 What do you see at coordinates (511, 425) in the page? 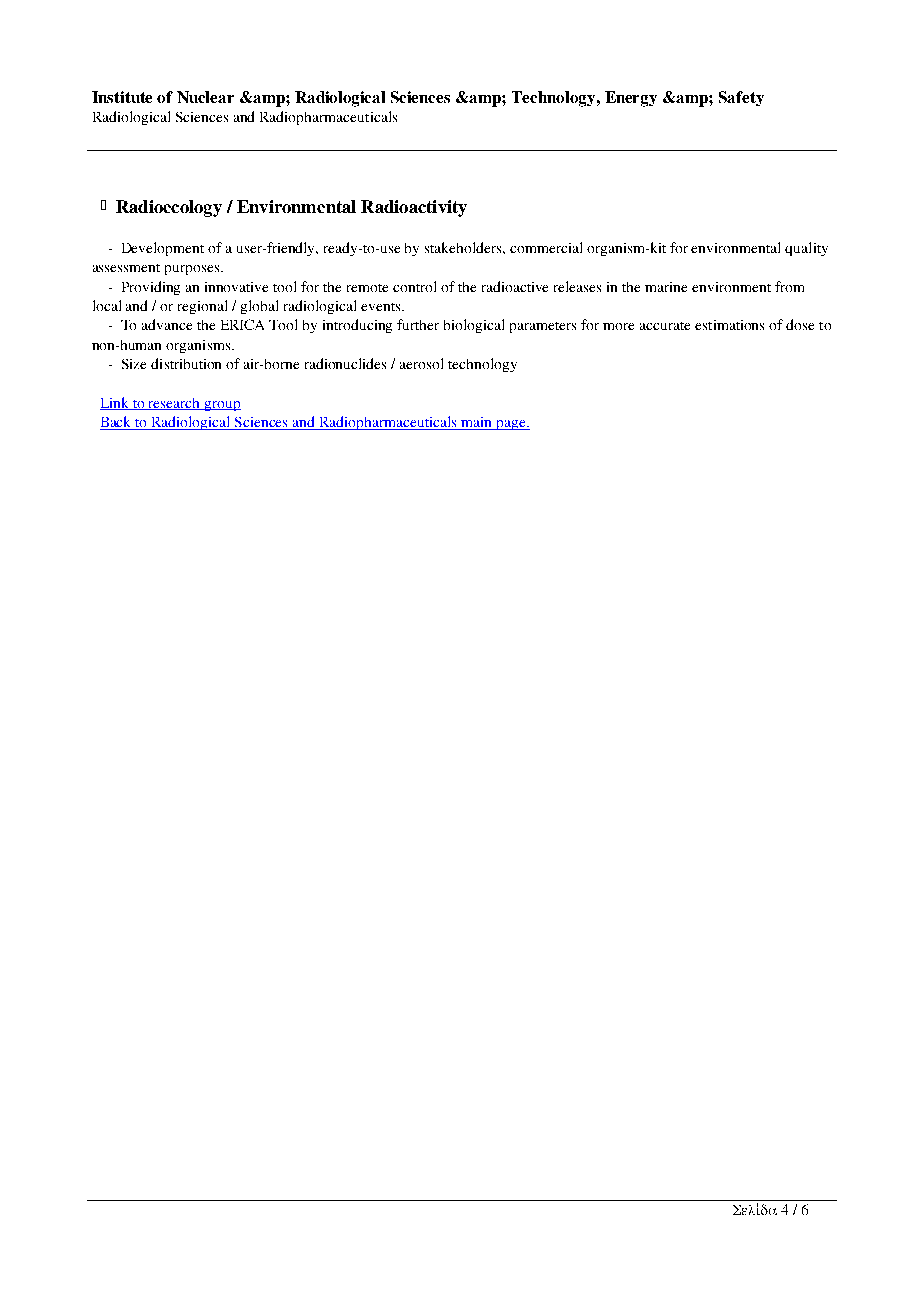
I see `page` at bounding box center [511, 425].
